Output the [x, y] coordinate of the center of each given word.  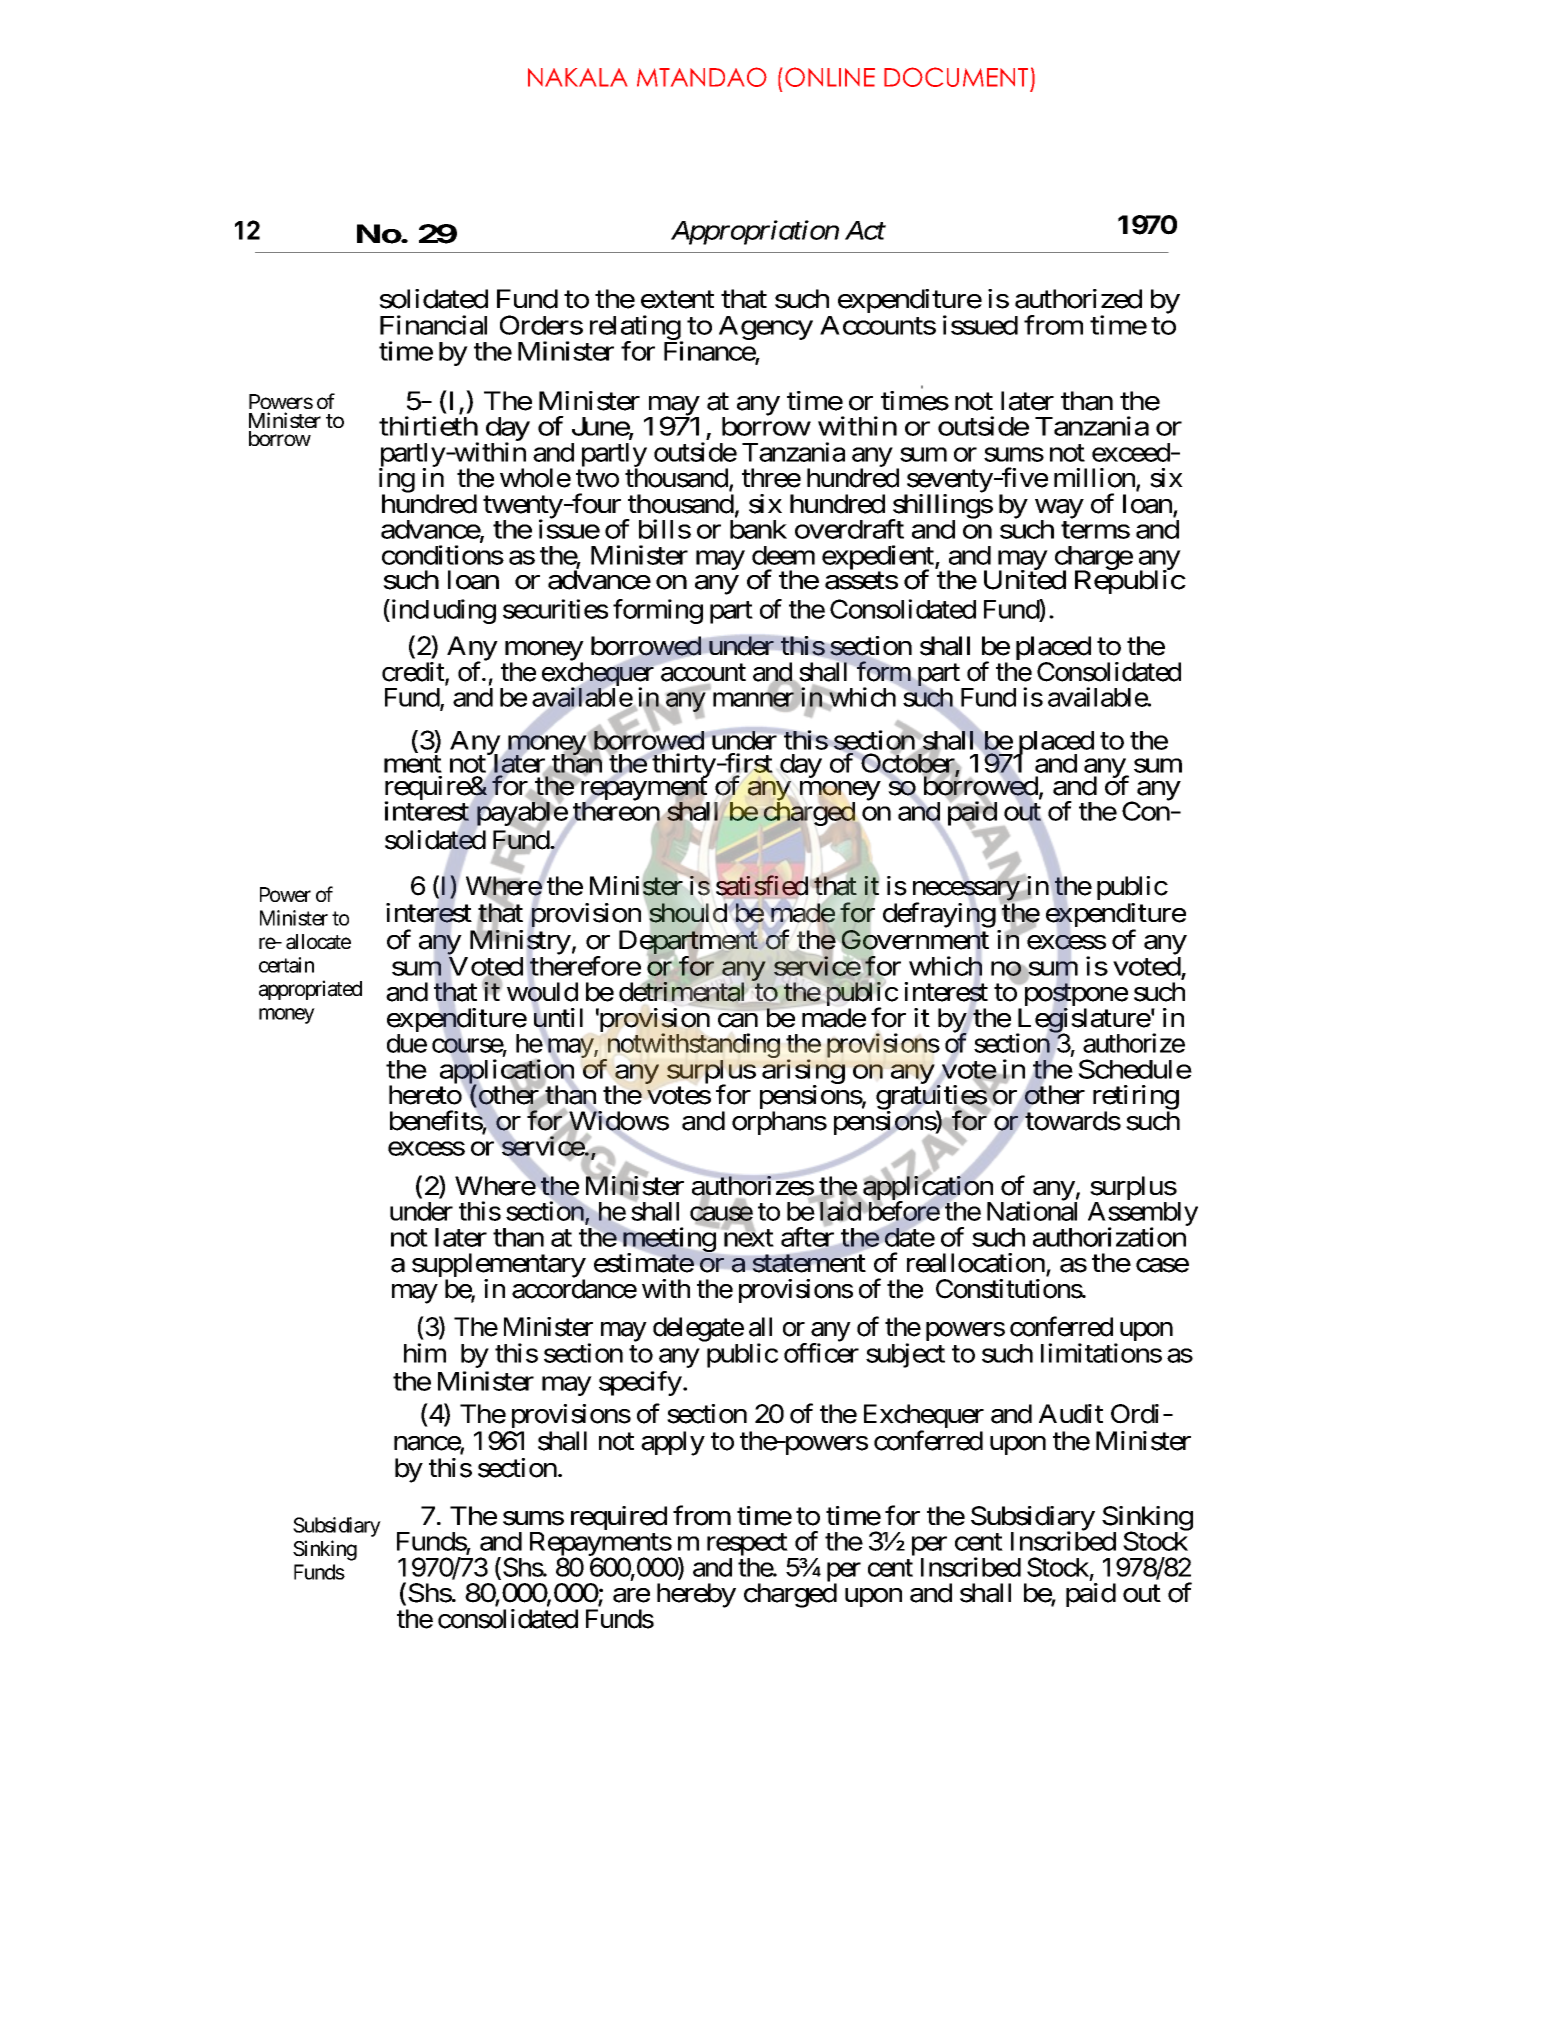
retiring [1136, 1098]
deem [783, 555]
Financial [433, 325]
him [425, 1353]
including [442, 611]
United [1025, 579]
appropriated [310, 990]
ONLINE [830, 77]
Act [865, 230]
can [738, 1020]
